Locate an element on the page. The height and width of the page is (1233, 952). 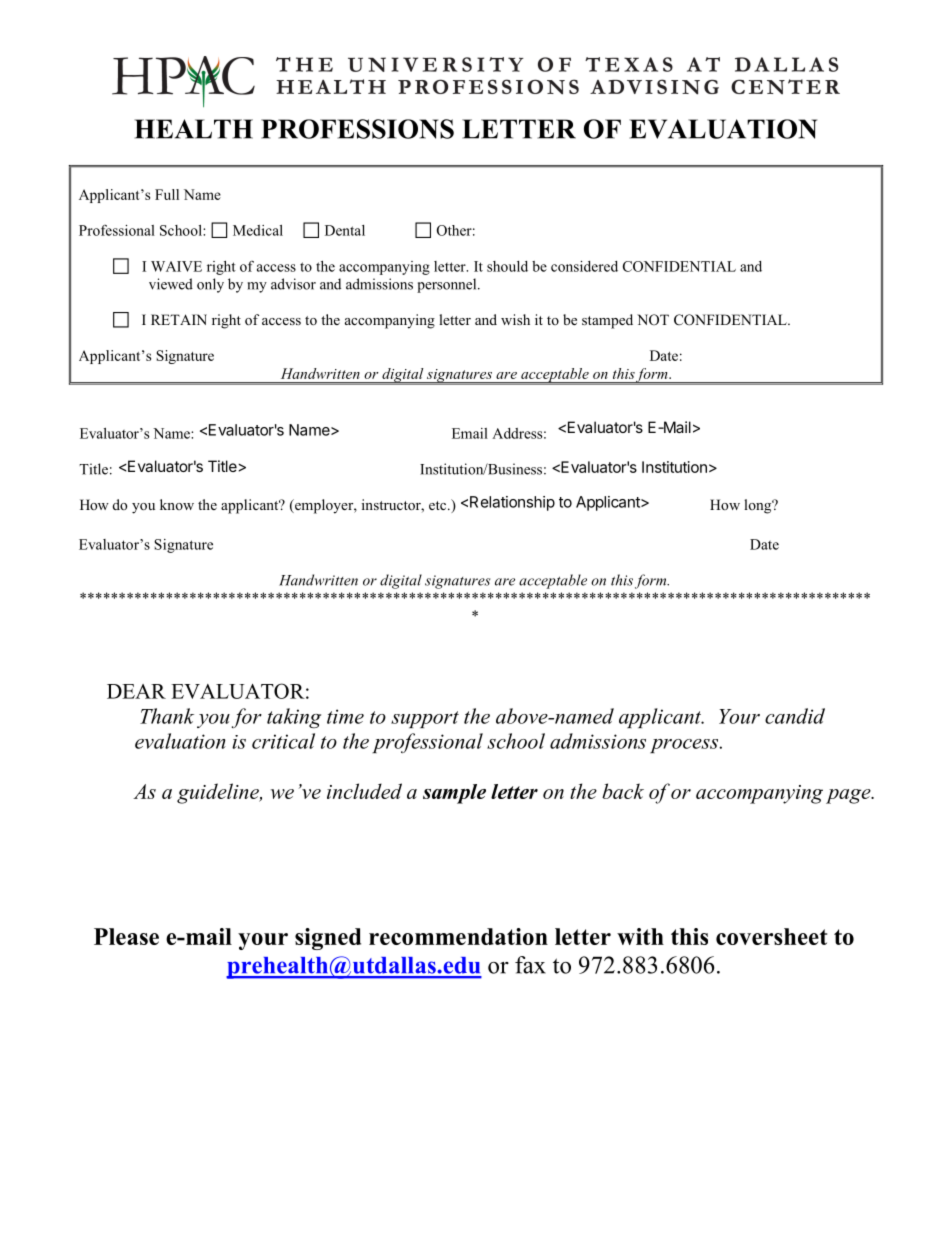
candid is located at coordinates (795, 716).
